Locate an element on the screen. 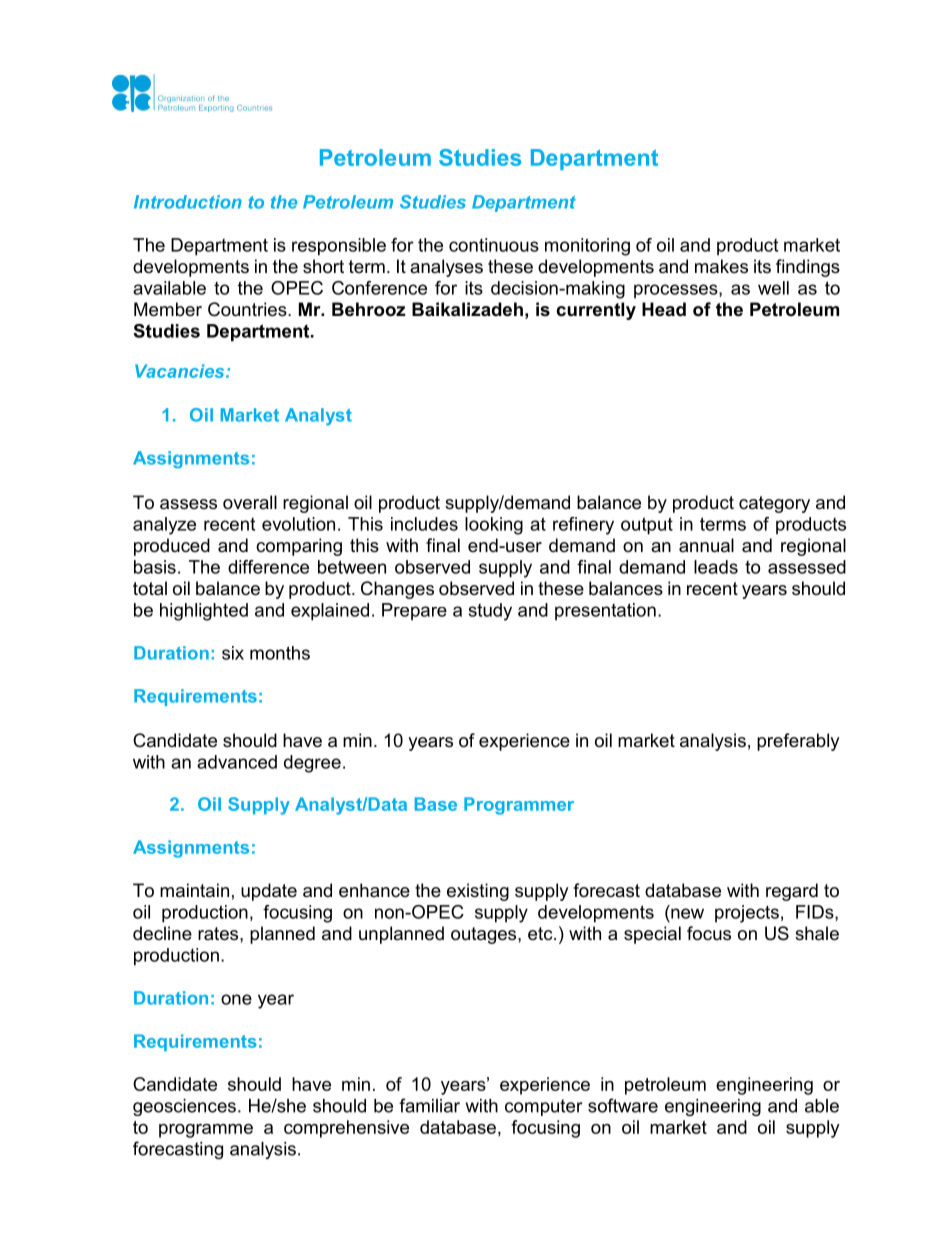 The image size is (952, 1233). projects is located at coordinates (747, 914).
